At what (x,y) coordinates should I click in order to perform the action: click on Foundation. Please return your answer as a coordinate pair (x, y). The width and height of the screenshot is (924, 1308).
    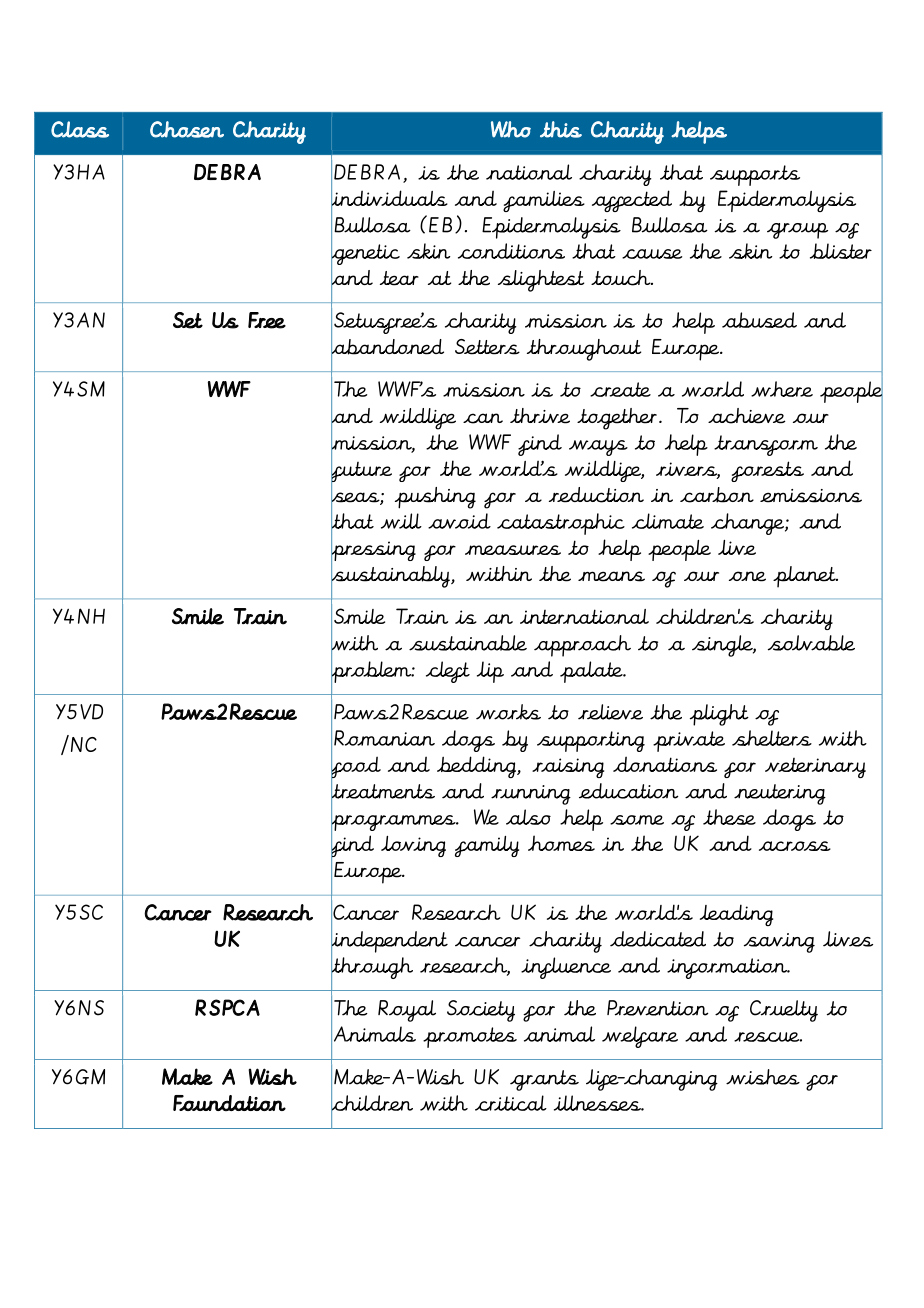
    Looking at the image, I should click on (229, 1103).
